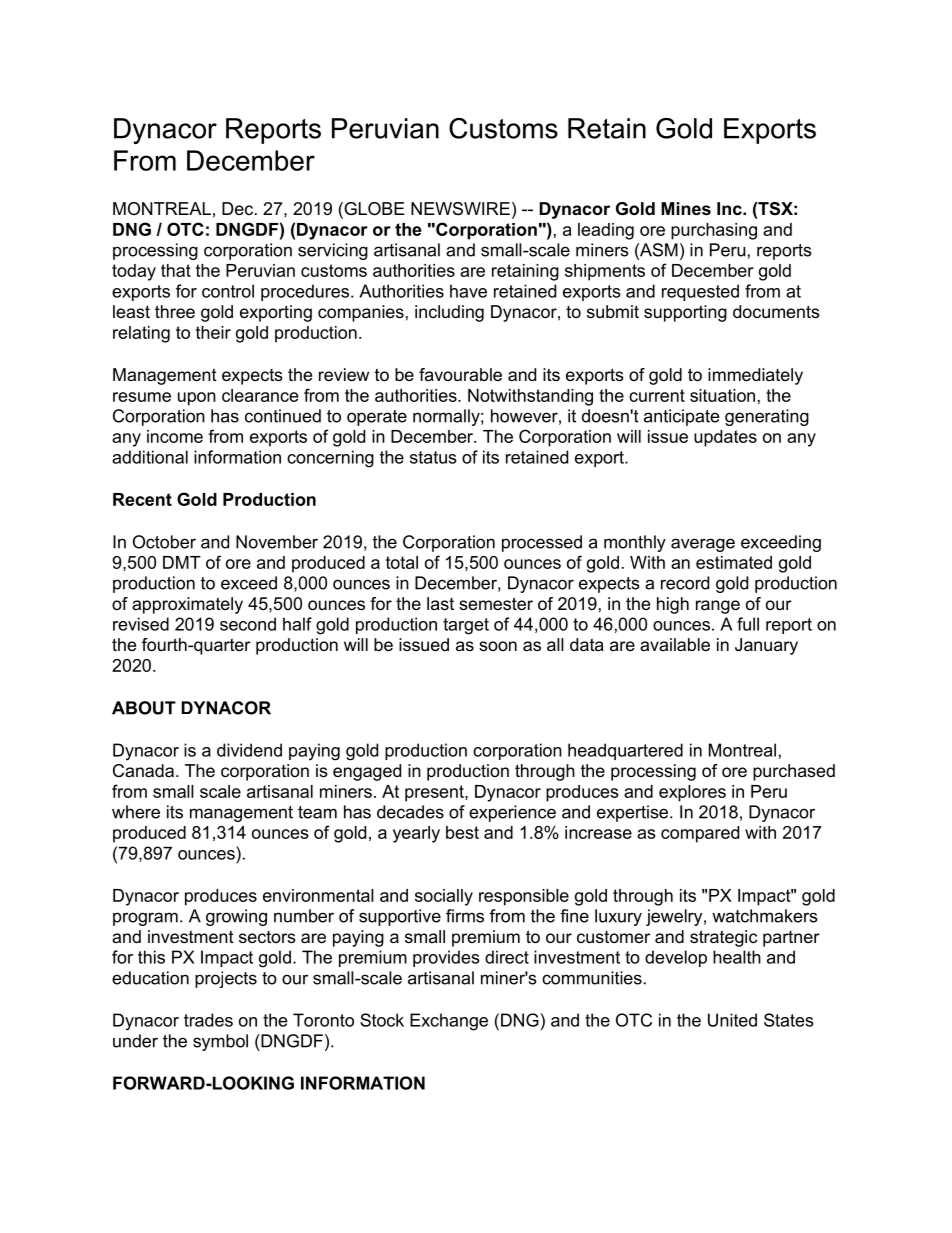 The image size is (952, 1233). What do you see at coordinates (714, 231) in the page?
I see `purchasing` at bounding box center [714, 231].
